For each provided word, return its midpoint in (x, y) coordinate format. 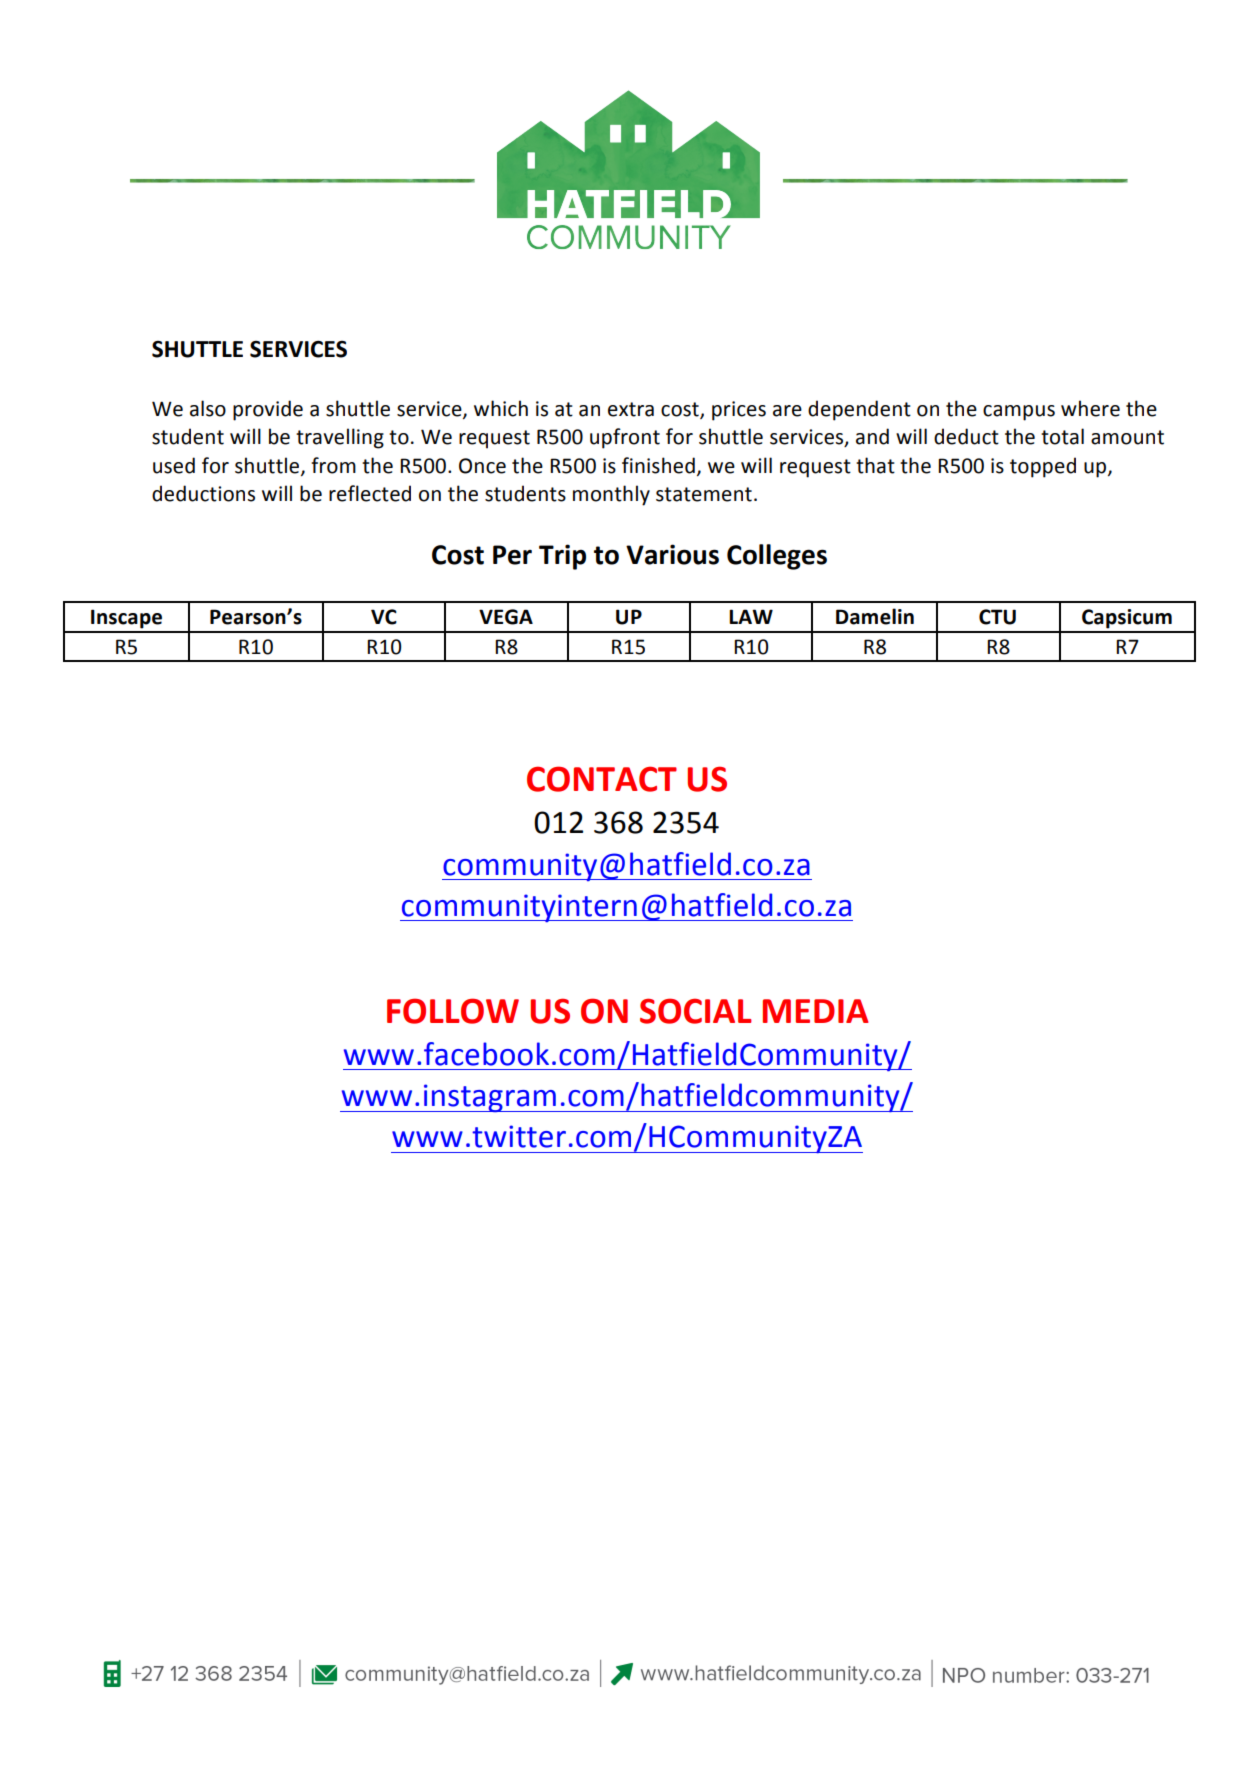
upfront (625, 438)
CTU (997, 617)
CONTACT (602, 779)
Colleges (777, 557)
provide (268, 410)
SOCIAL (696, 1011)
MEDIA (816, 1011)
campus (1019, 413)
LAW (751, 616)
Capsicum (1127, 619)
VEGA (506, 617)
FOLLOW (453, 1011)
